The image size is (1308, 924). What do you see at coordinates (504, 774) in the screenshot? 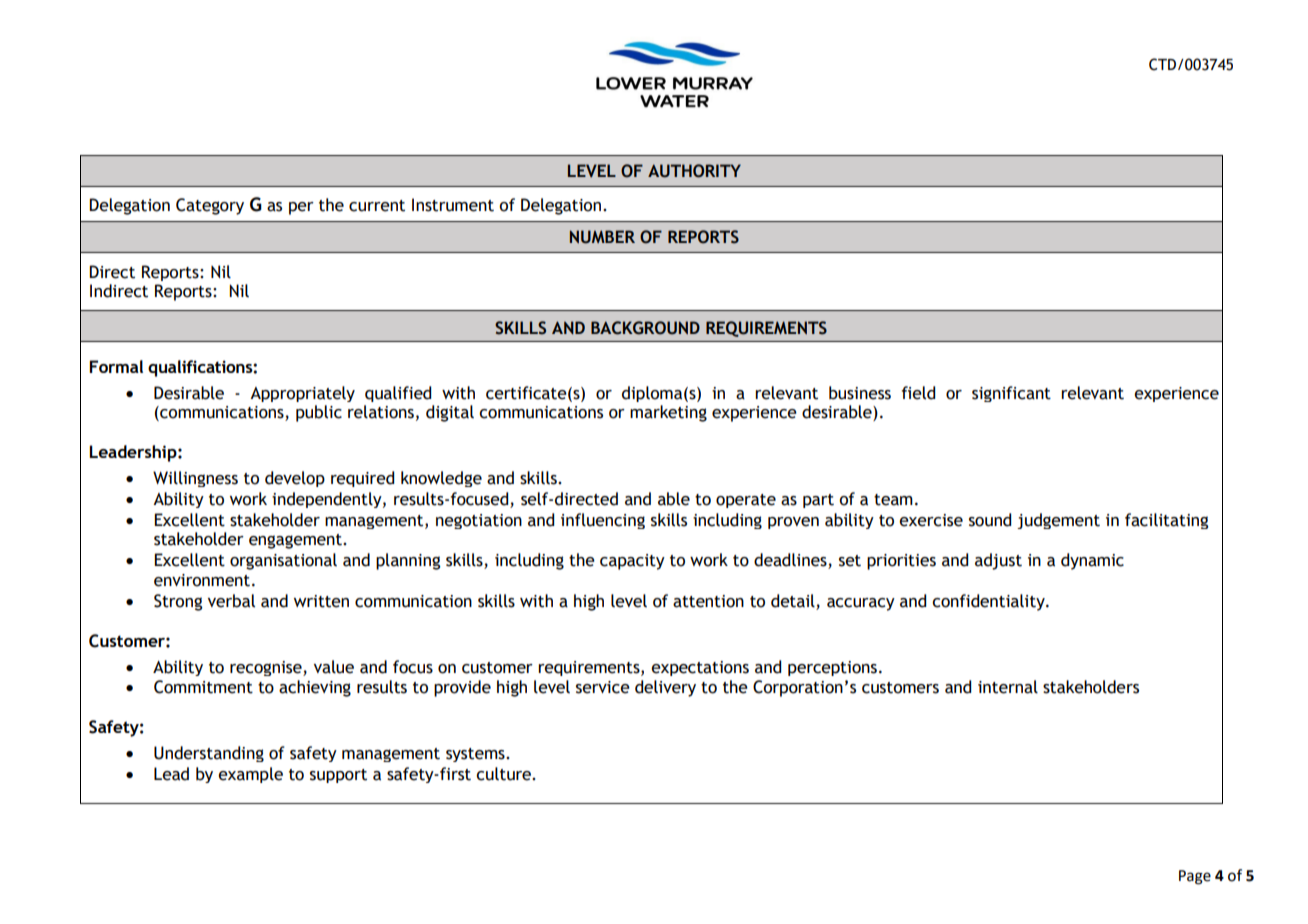
I see `culture` at bounding box center [504, 774].
